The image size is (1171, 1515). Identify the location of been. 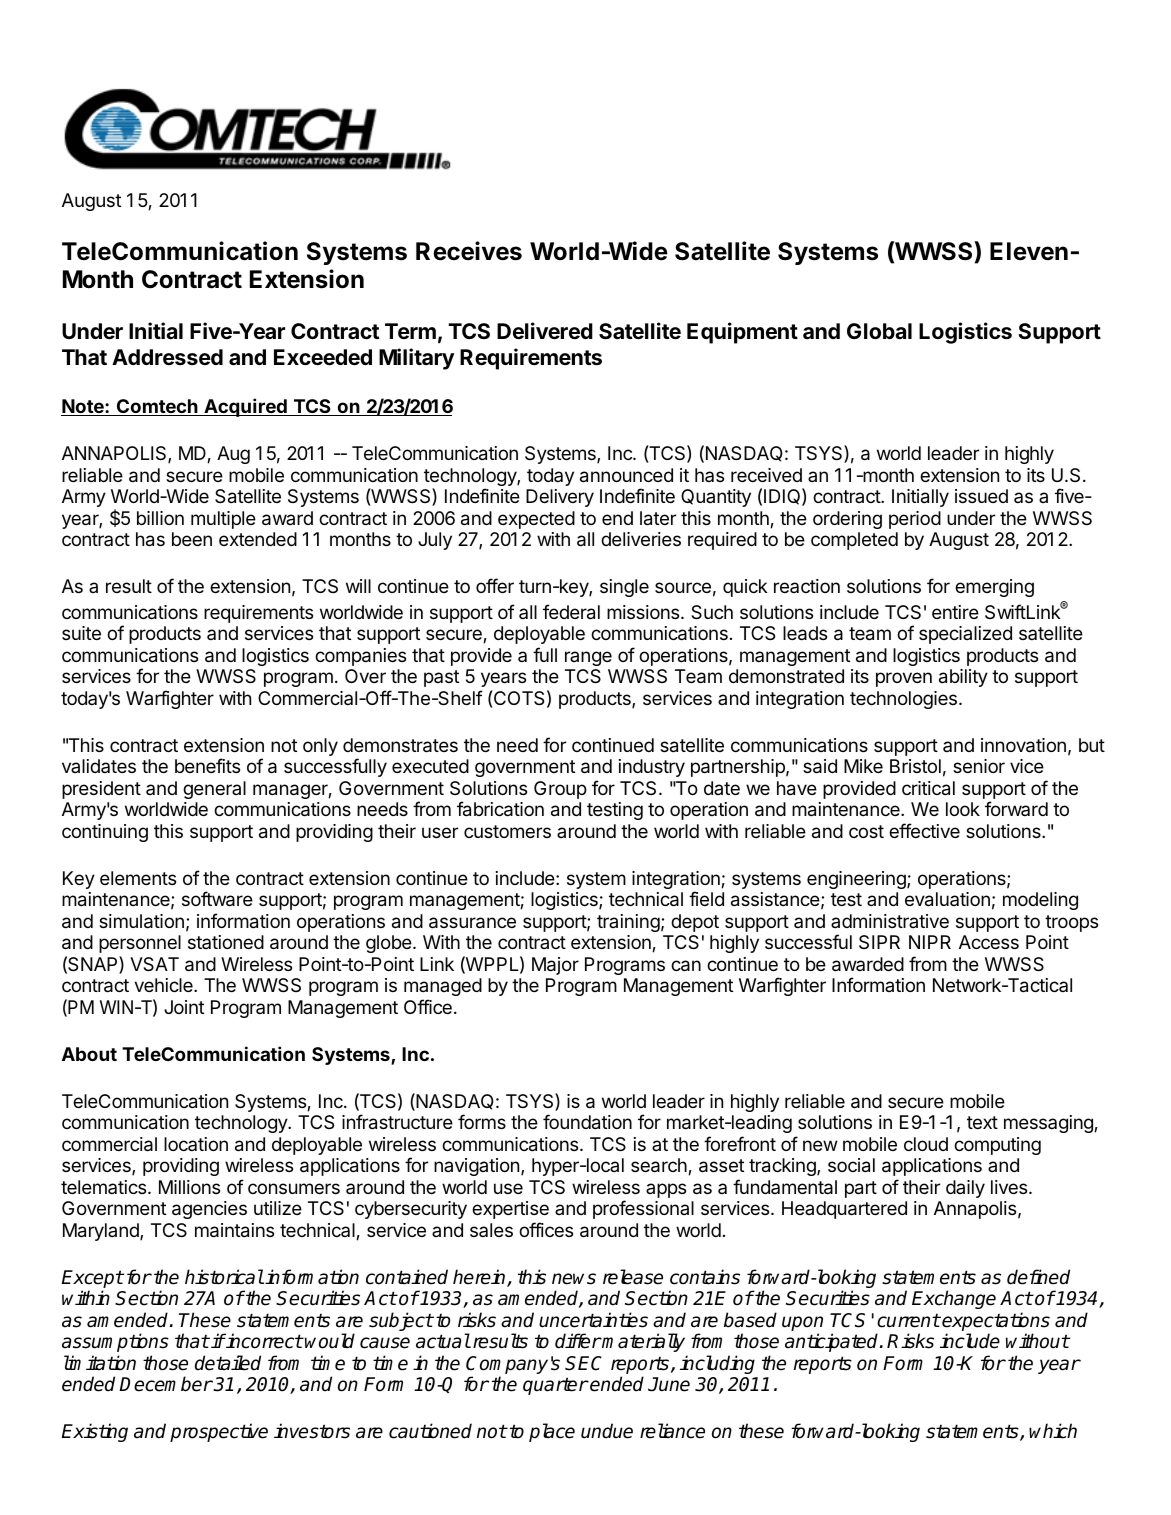
(192, 539).
